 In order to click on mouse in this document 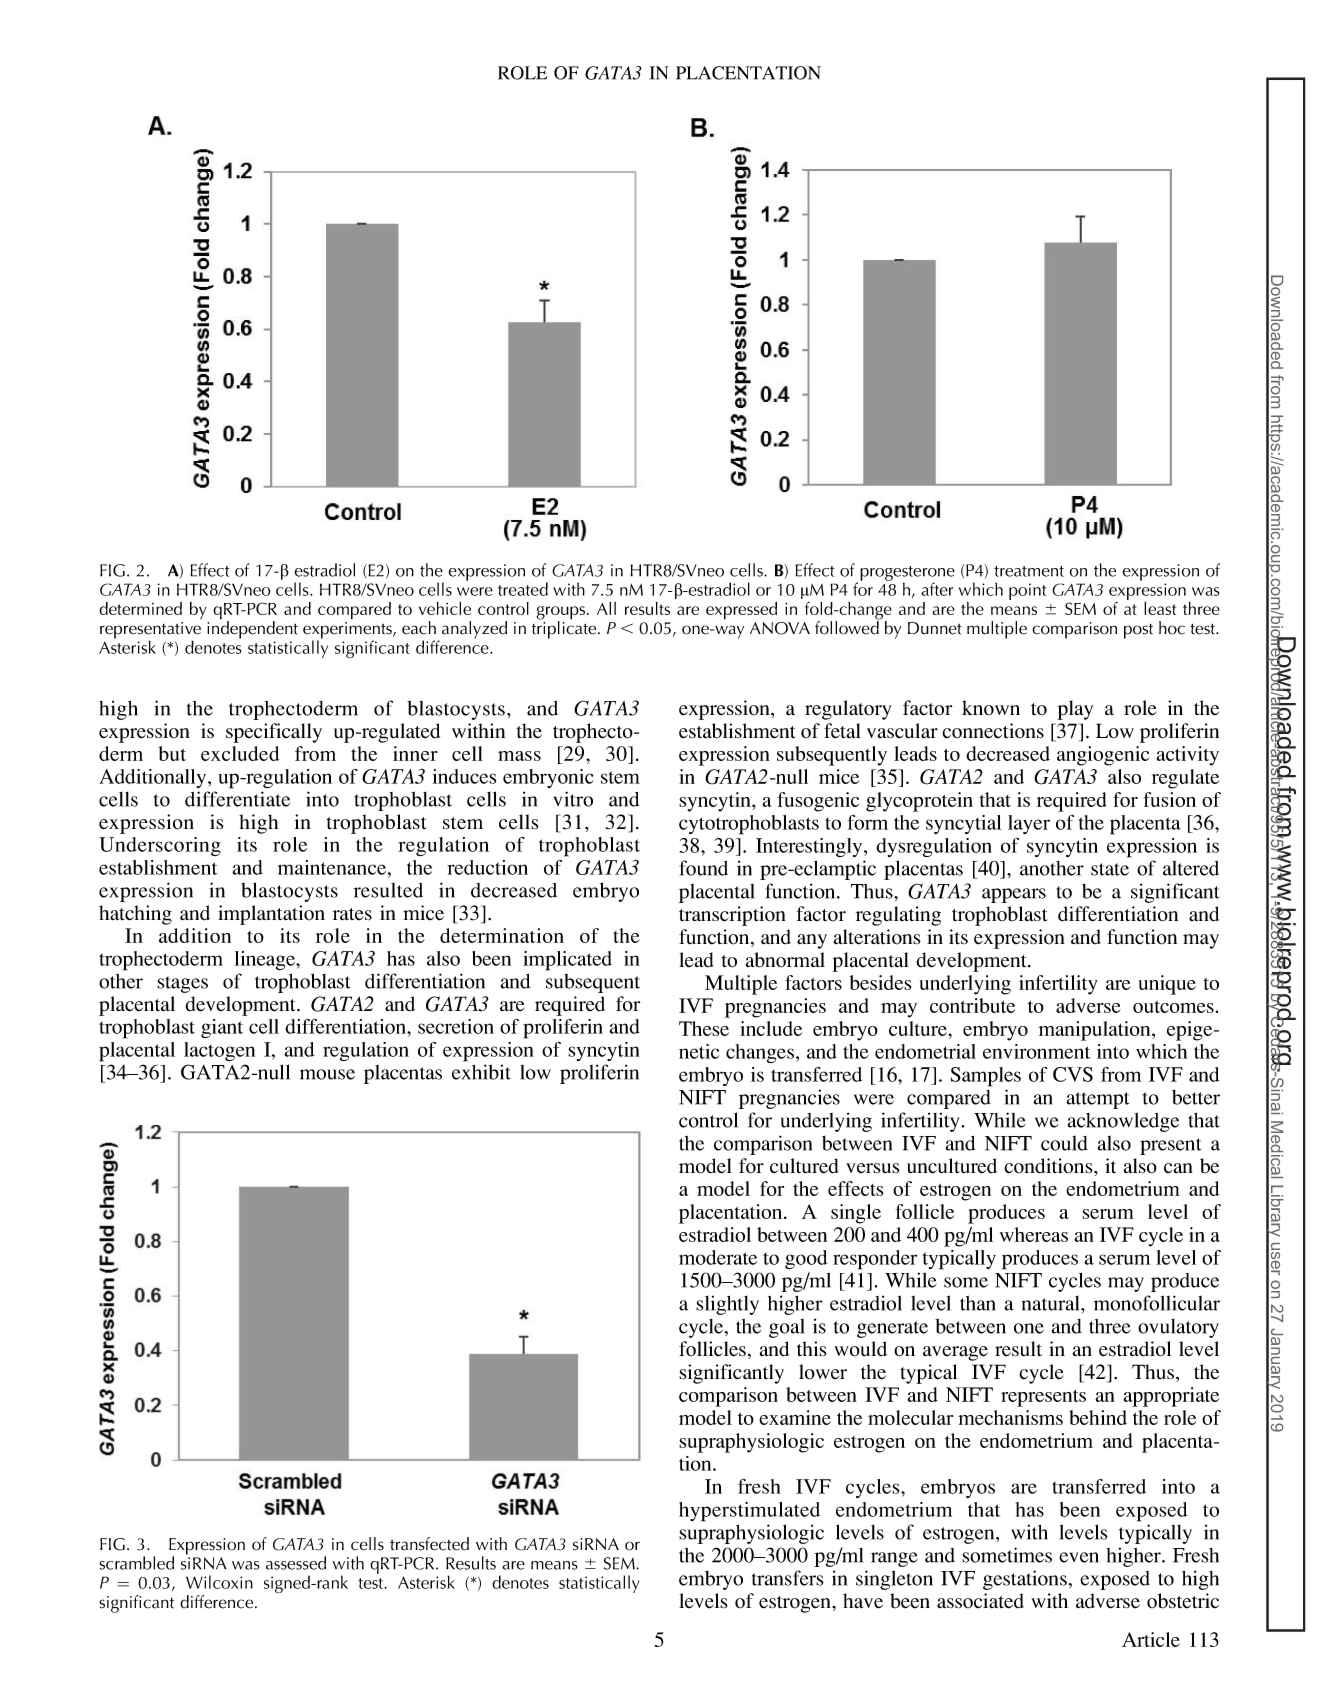, I will do `click(327, 1074)`.
